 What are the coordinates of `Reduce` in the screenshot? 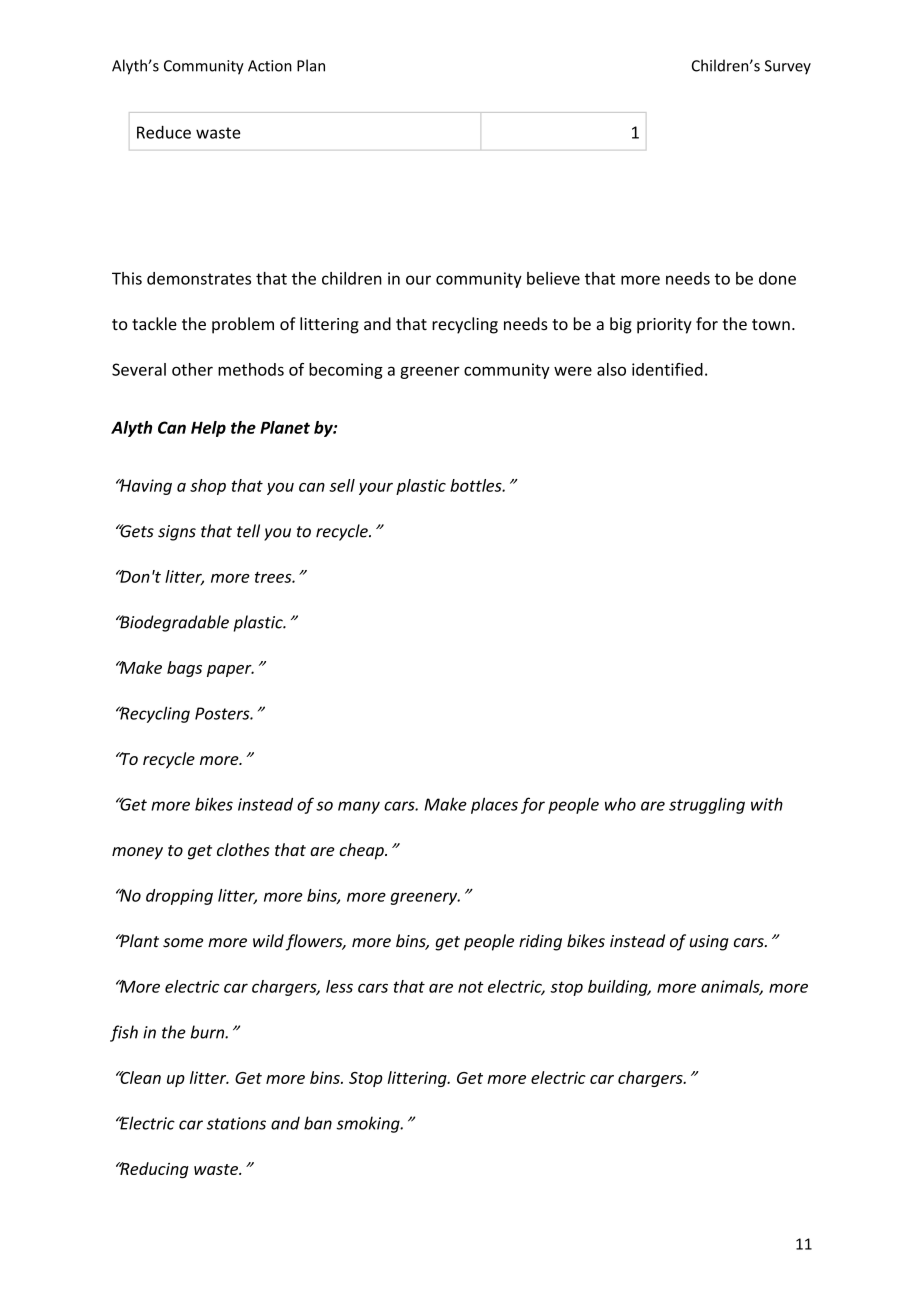 It's located at (164, 132).
